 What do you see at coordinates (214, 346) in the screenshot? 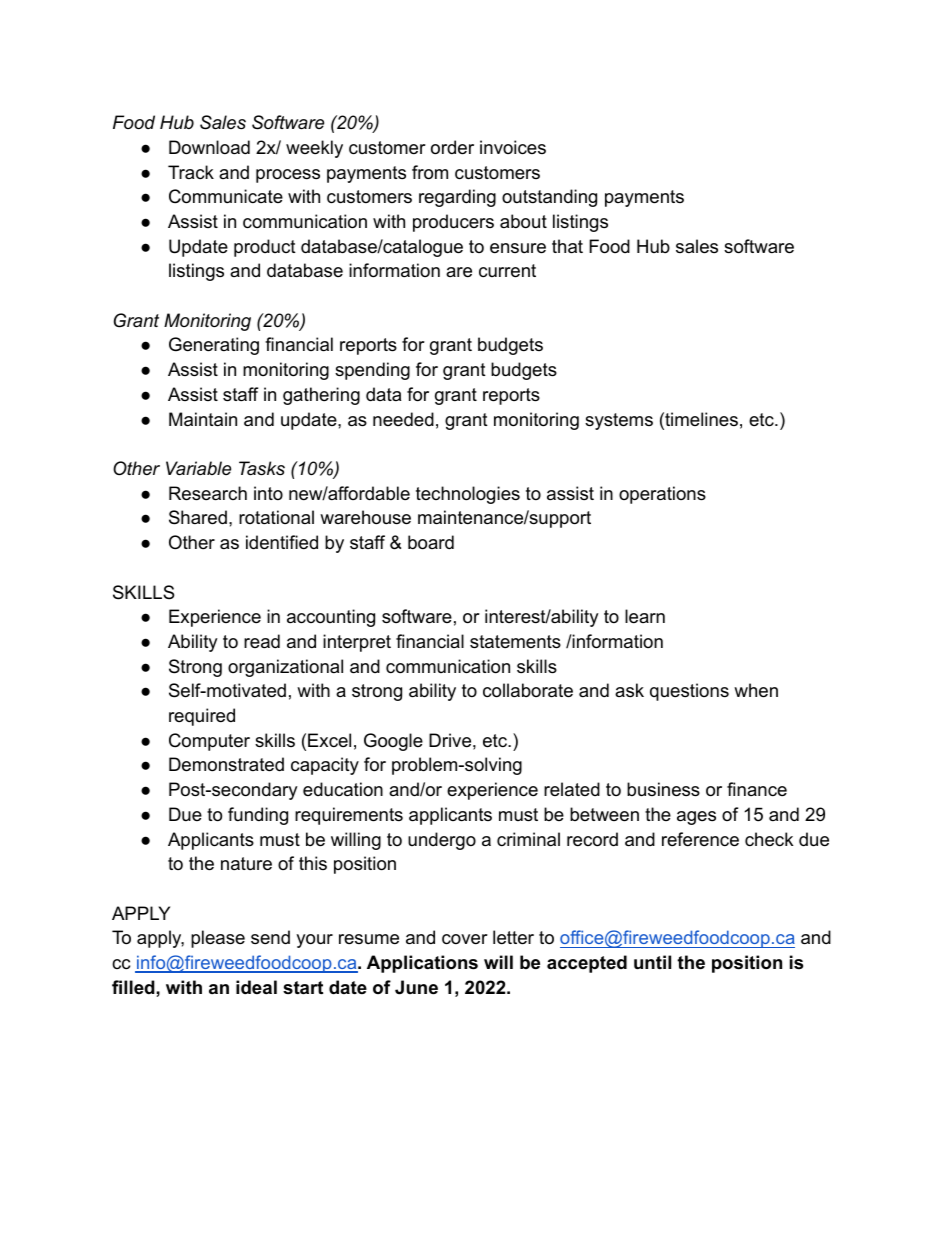
I see `Generating` at bounding box center [214, 346].
